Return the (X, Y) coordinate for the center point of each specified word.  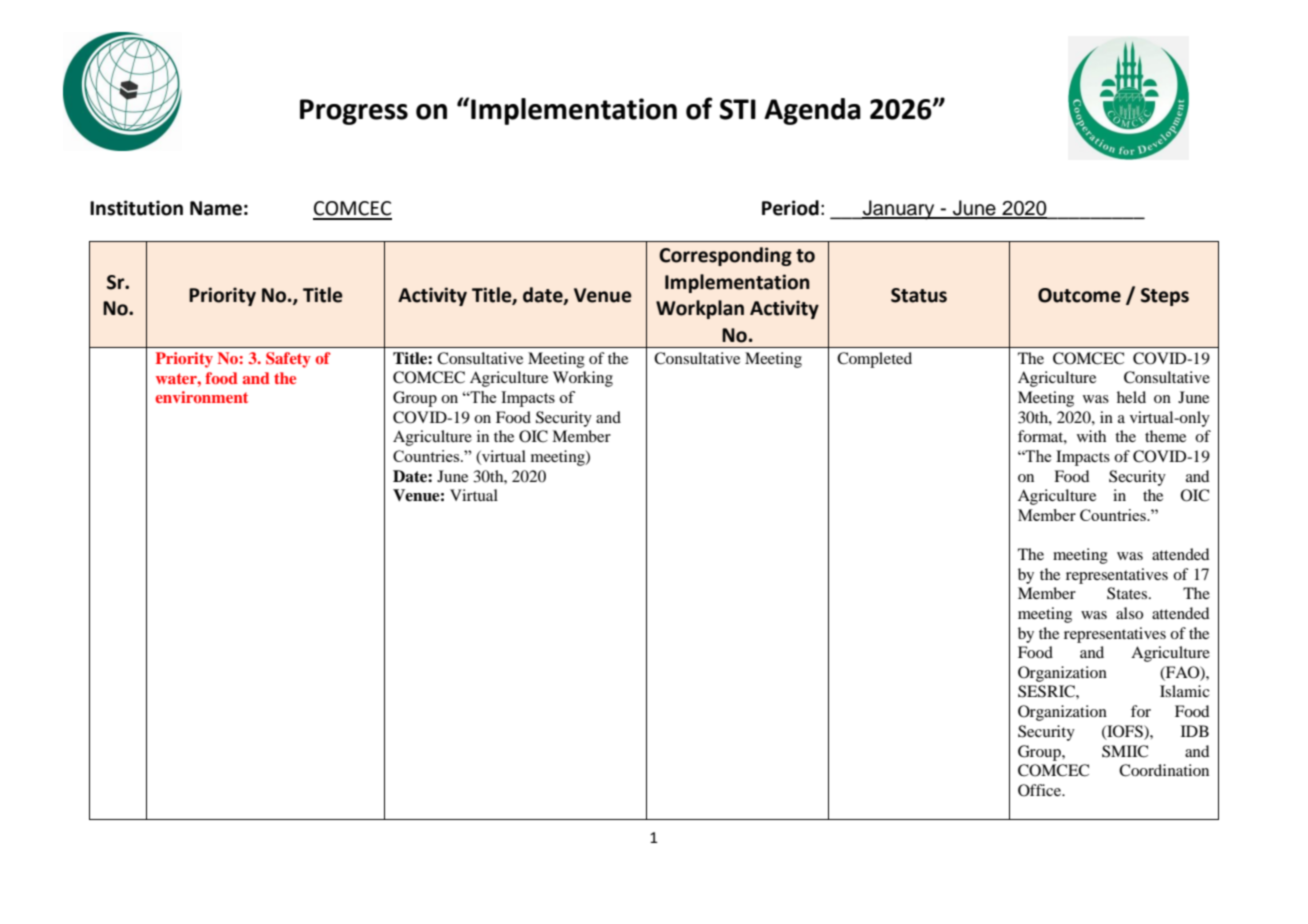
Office (1041, 790)
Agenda (812, 111)
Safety (288, 360)
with (1091, 436)
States (1128, 593)
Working (583, 379)
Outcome (1079, 295)
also (1129, 613)
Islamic (1185, 691)
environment (201, 397)
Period (790, 208)
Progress (354, 112)
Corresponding (725, 256)
